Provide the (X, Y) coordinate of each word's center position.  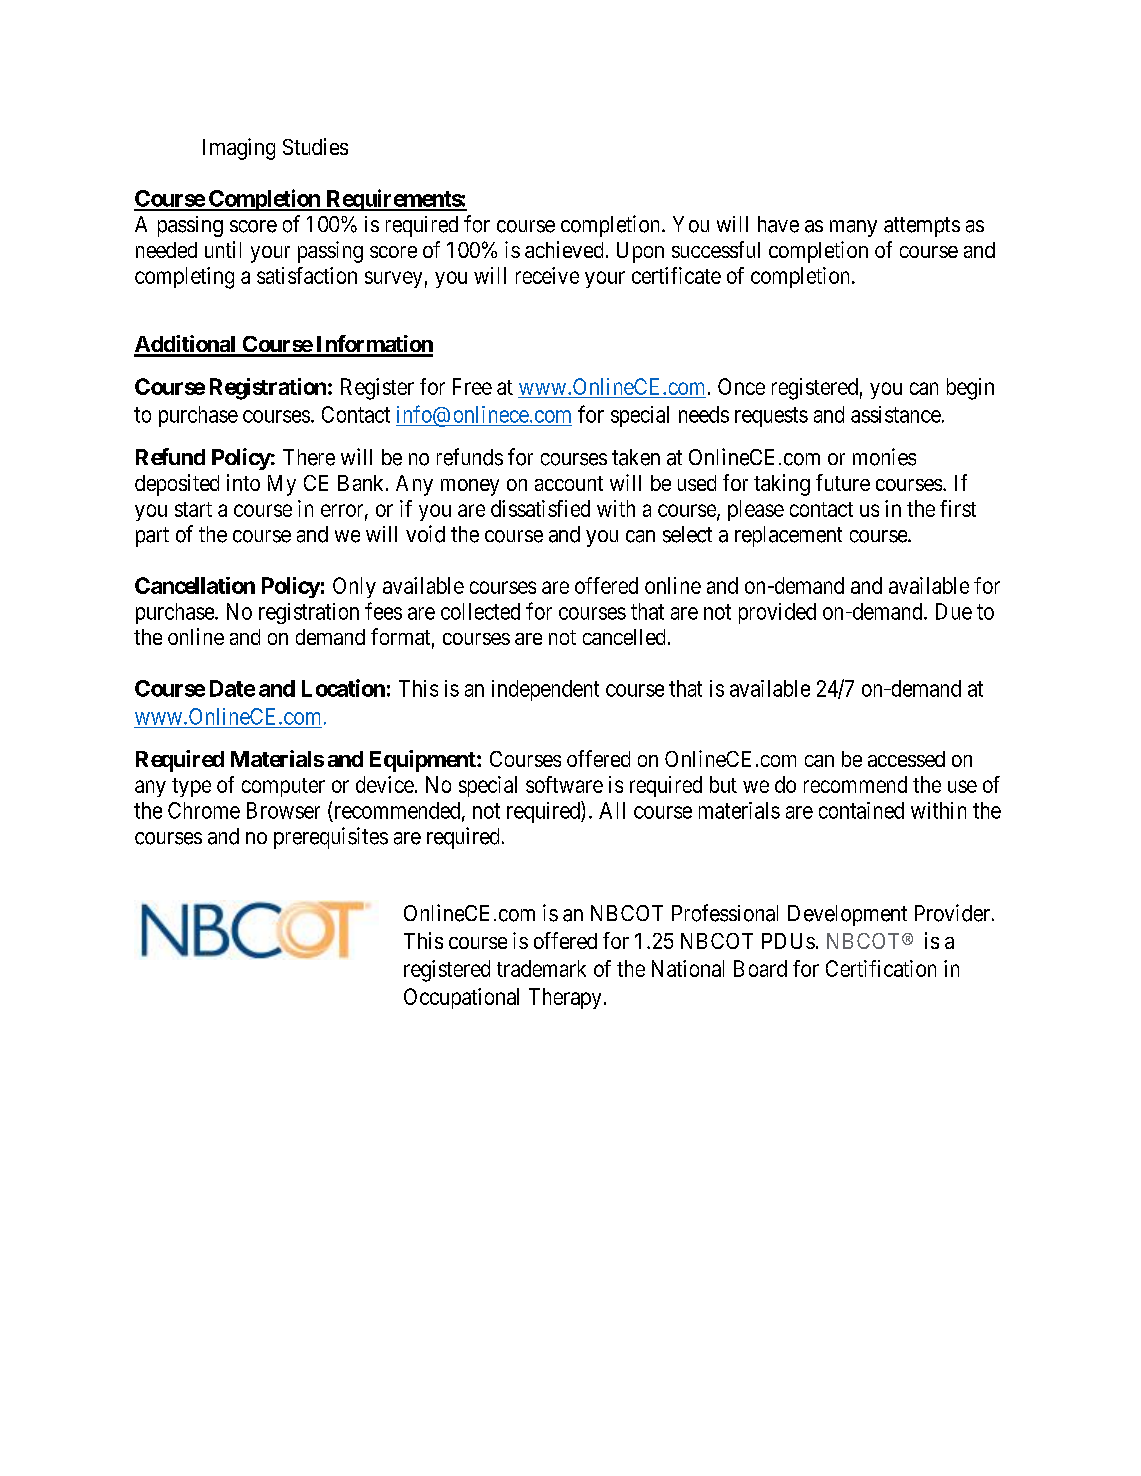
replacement (788, 536)
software (564, 784)
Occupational (461, 998)
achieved (564, 249)
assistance (896, 414)
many (853, 228)
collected (480, 611)
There (309, 457)
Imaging (239, 149)
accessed (906, 759)
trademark (541, 968)
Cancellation (195, 585)
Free (472, 386)
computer (283, 787)
